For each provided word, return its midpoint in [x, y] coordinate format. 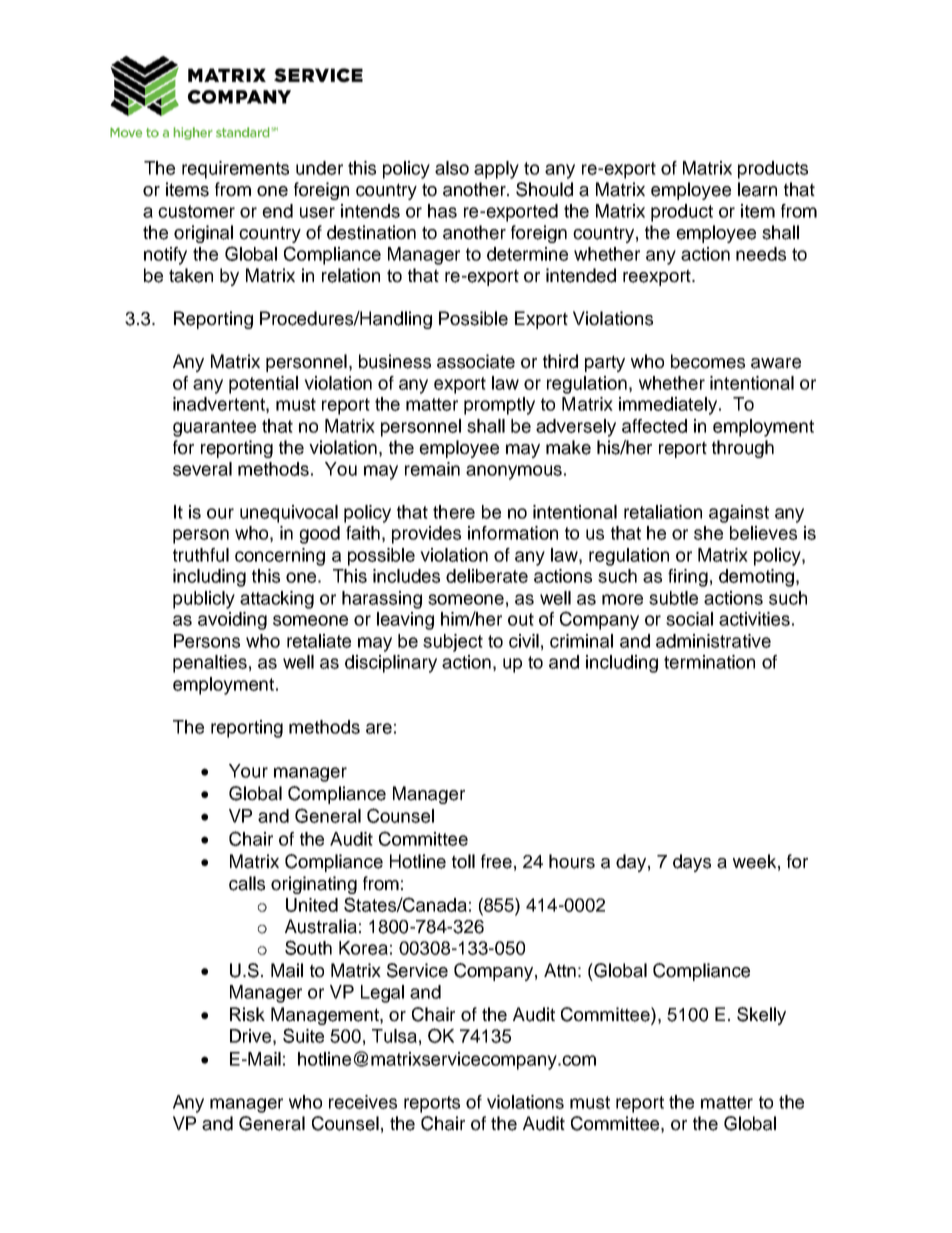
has [442, 211]
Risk [247, 1014]
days [692, 863]
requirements [235, 170]
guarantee [214, 428]
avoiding [232, 621]
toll [463, 861]
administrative [713, 641]
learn [757, 189]
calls [247, 883]
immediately [669, 406]
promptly [499, 406]
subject [453, 643]
